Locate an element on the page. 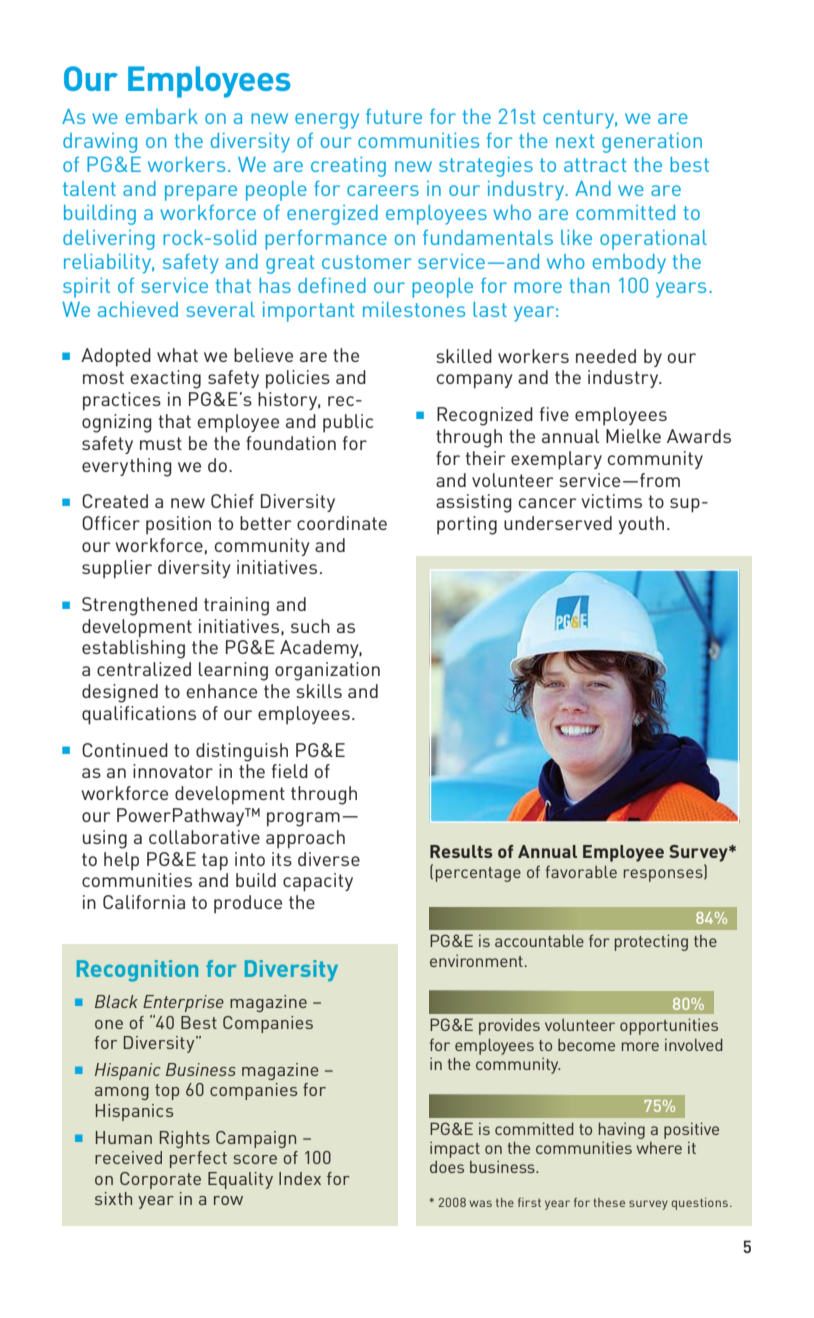 This document has width=814, height=1318. future is located at coordinates (394, 116).
